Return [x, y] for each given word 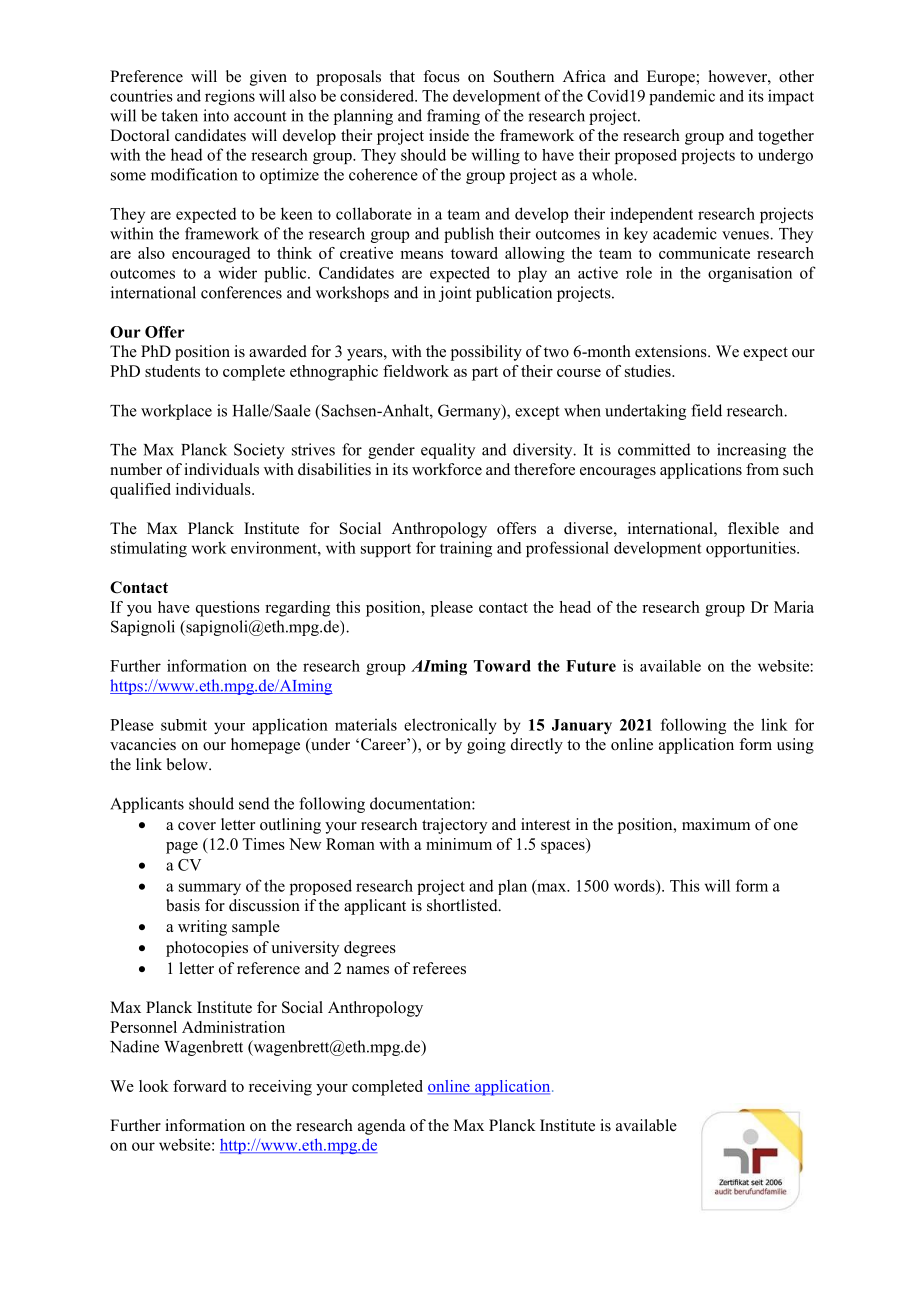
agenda [381, 1127]
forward [199, 1086]
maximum [716, 824]
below [188, 764]
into [216, 115]
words [635, 885]
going [486, 746]
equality [448, 451]
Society [259, 451]
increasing [751, 451]
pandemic [682, 97]
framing [453, 117]
